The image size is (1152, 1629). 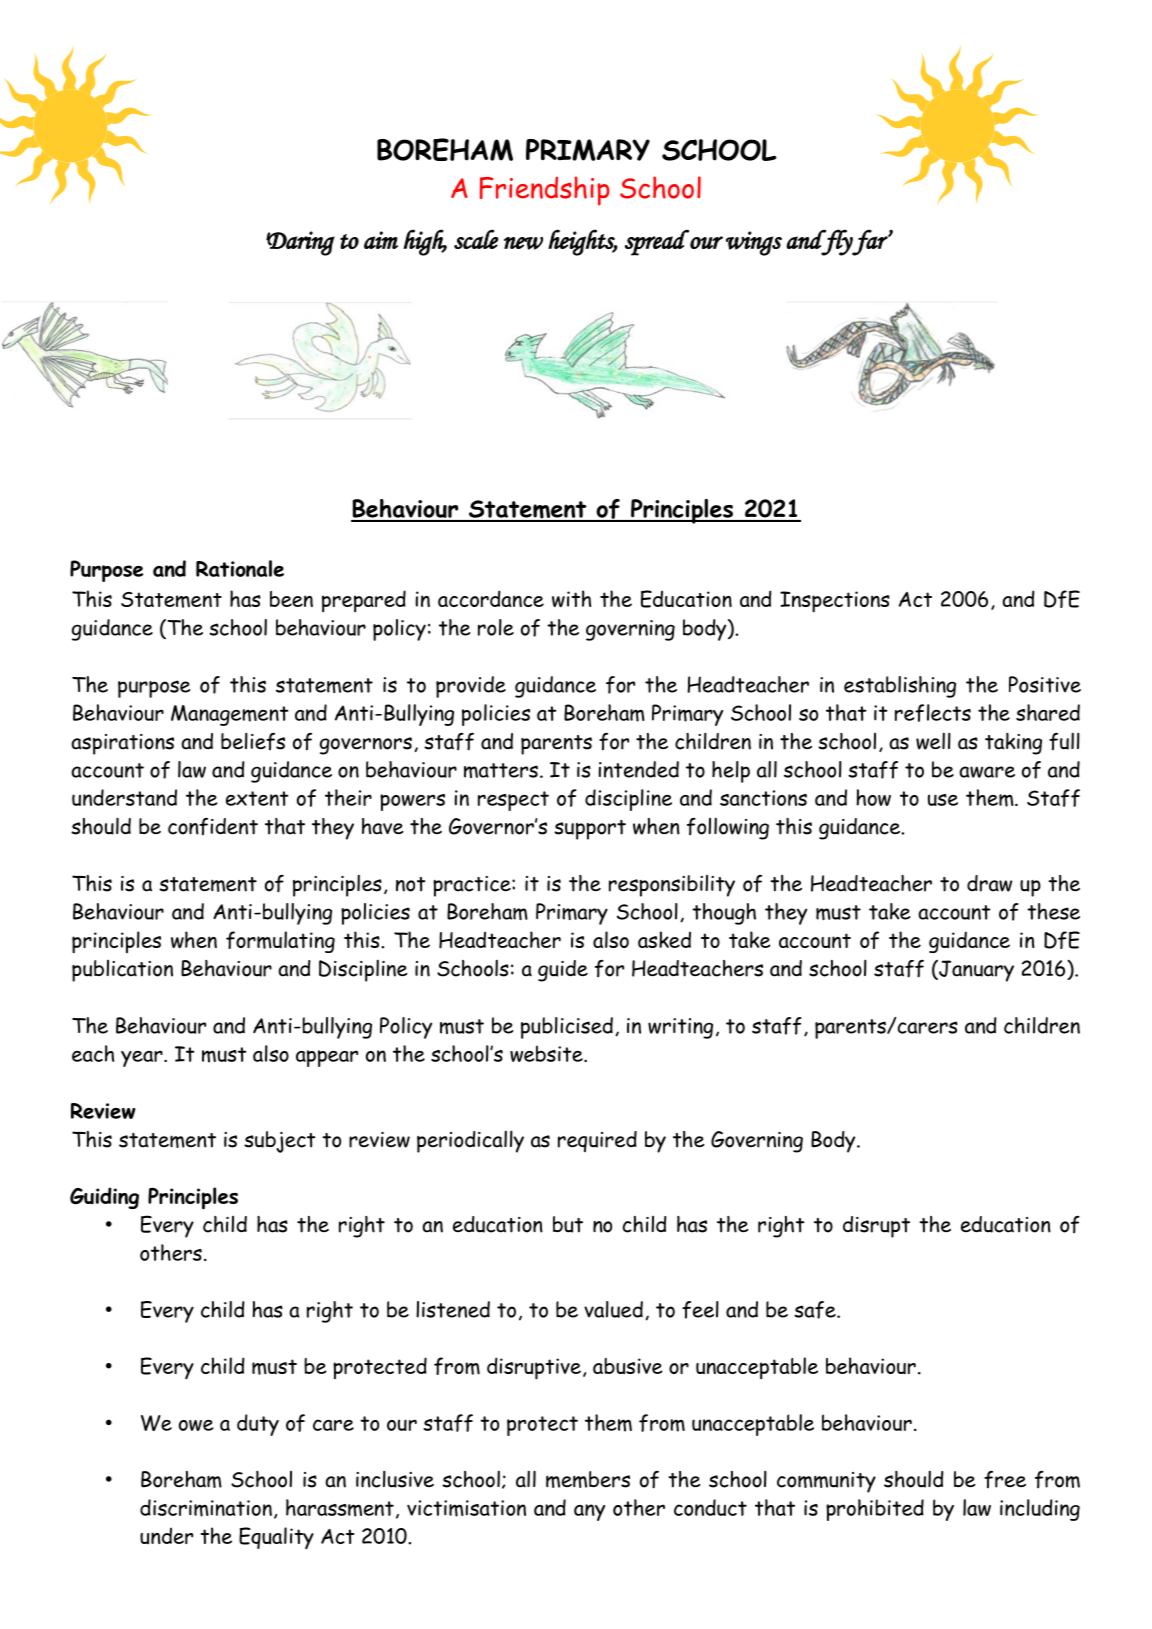 What do you see at coordinates (835, 602) in the screenshot?
I see `Inspections` at bounding box center [835, 602].
